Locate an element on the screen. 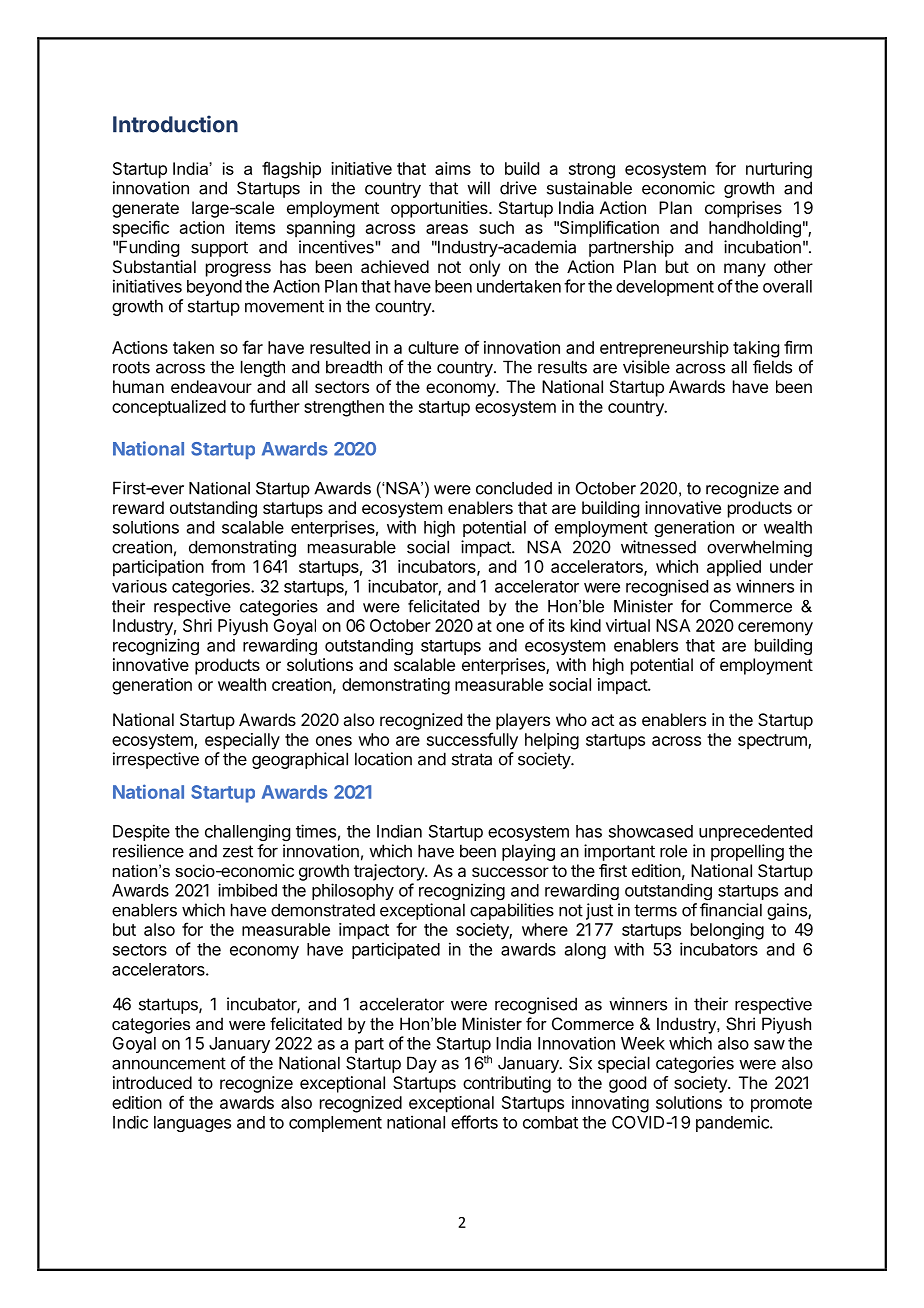 The width and height of the screenshot is (924, 1308). from is located at coordinates (228, 566).
